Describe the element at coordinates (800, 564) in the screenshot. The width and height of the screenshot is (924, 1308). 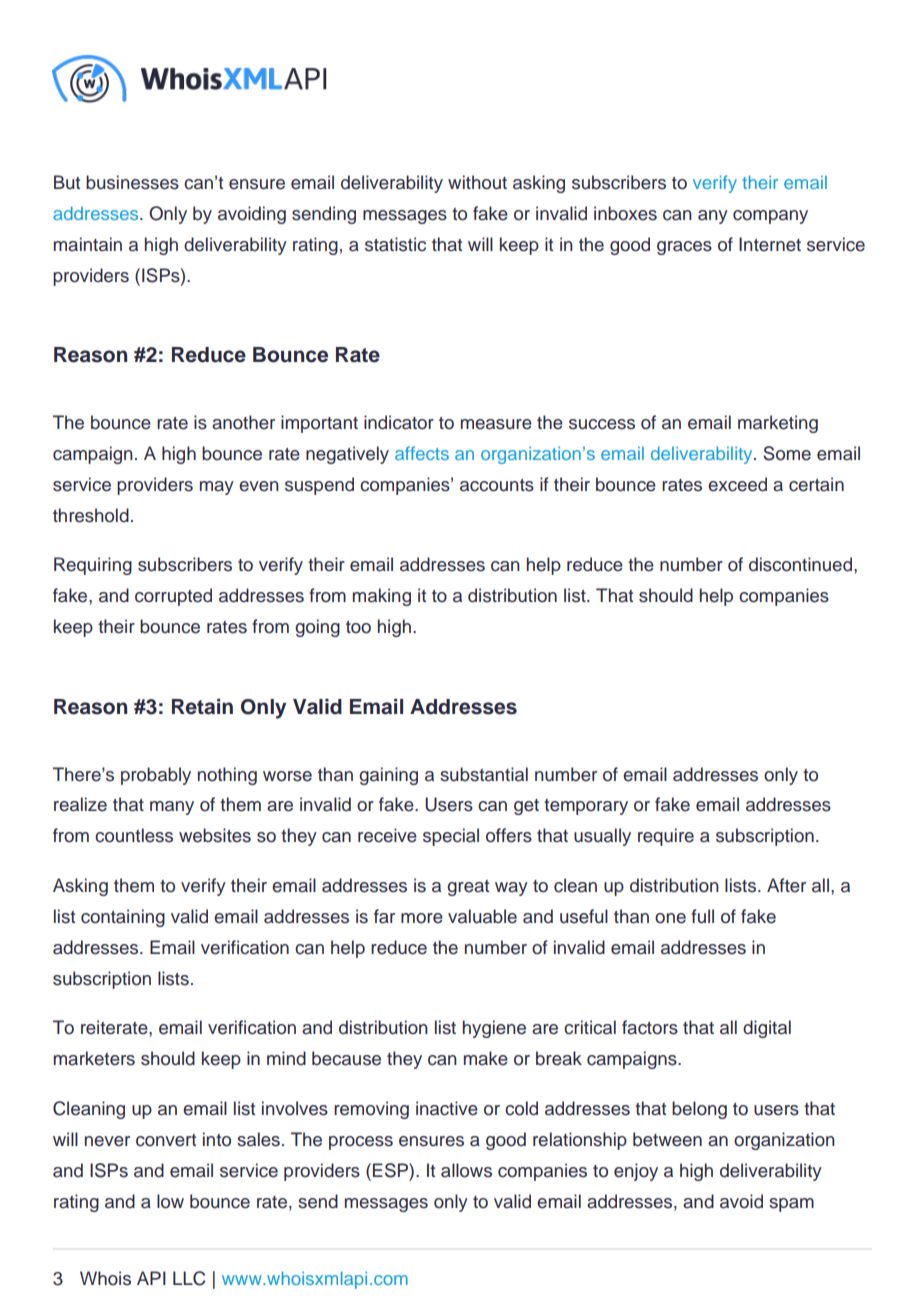
I see `discontinued` at that location.
